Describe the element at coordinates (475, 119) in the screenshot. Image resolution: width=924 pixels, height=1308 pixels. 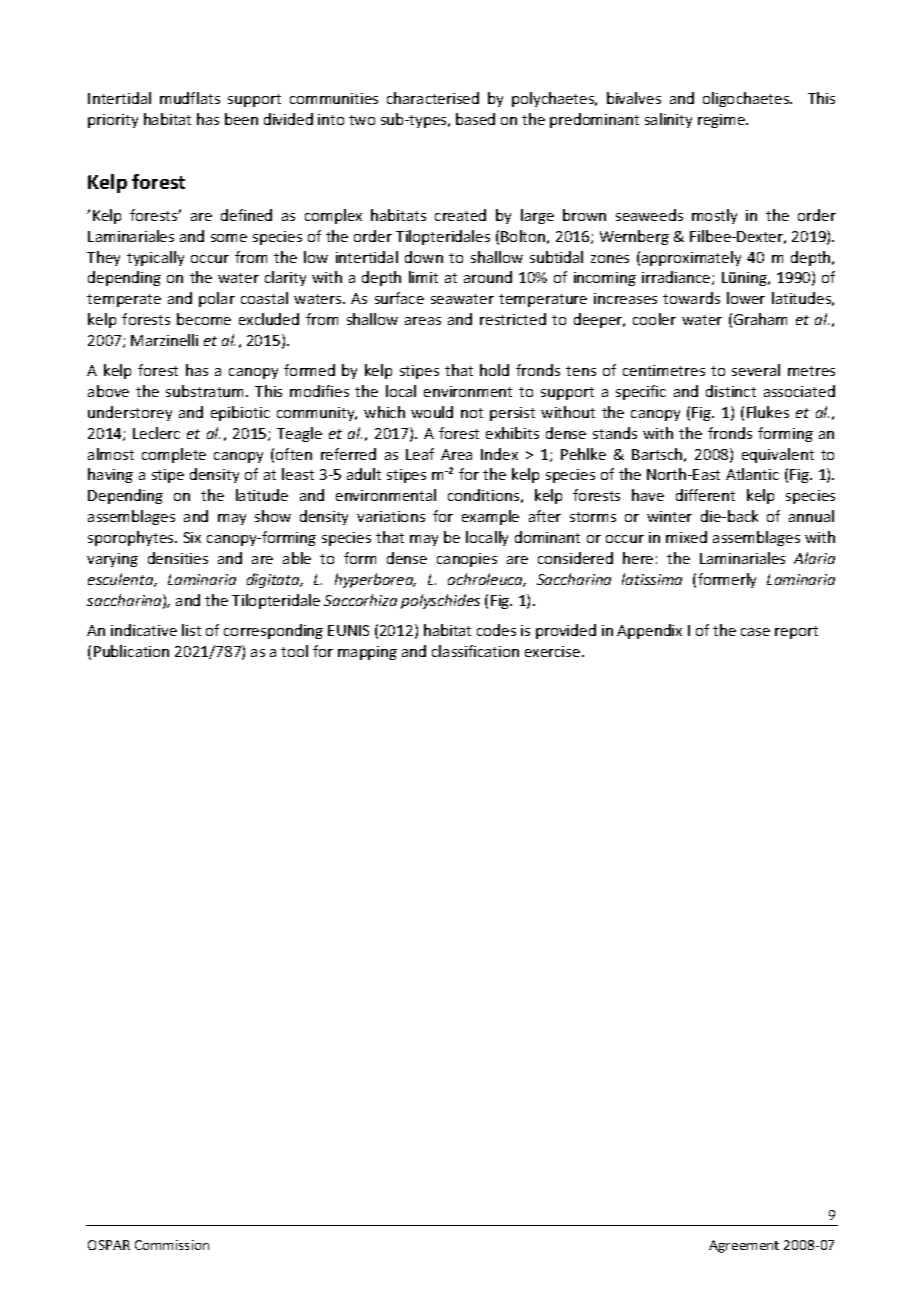
I see `based` at that location.
